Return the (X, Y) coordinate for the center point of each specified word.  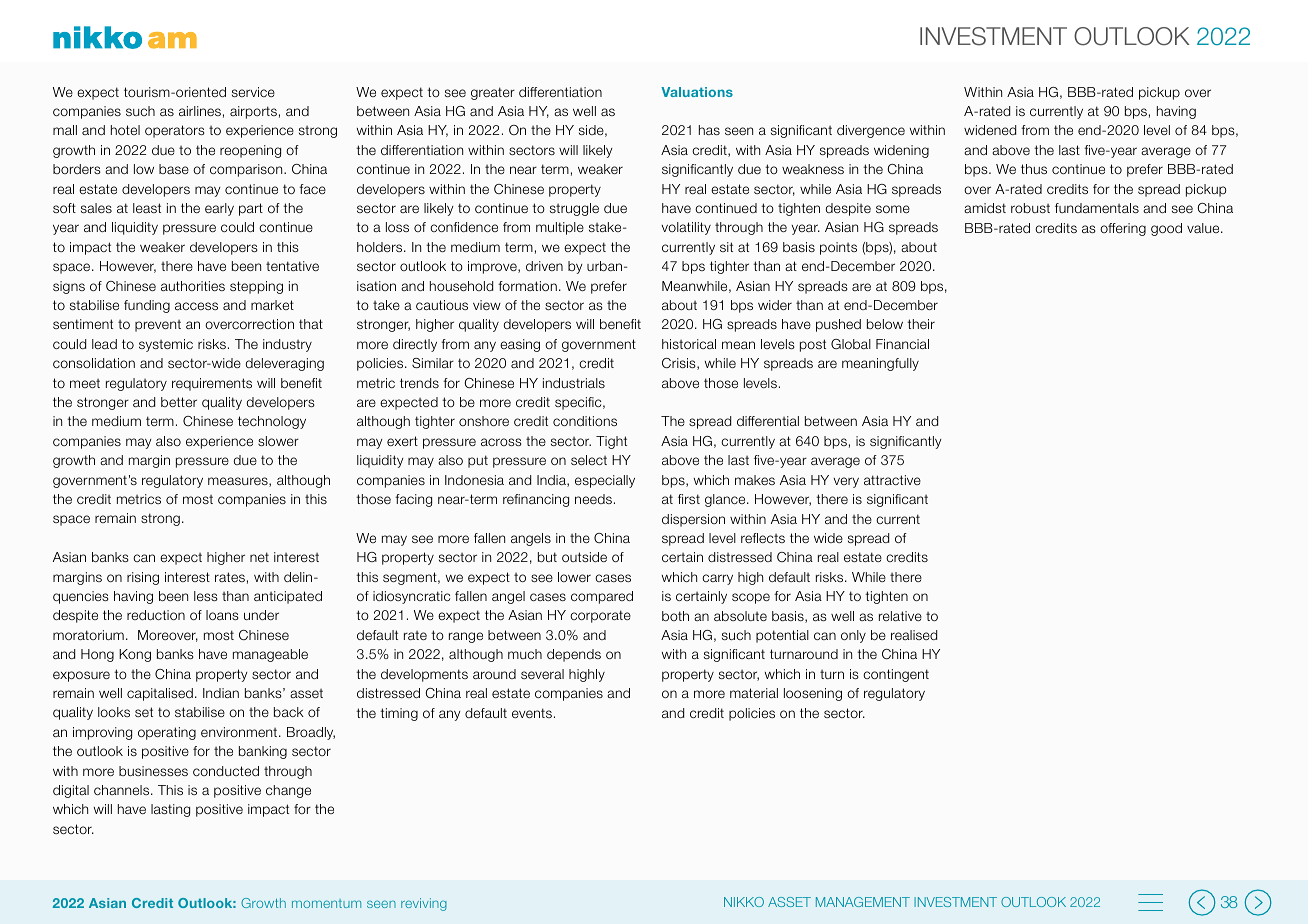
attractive (892, 480)
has (709, 130)
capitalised (160, 694)
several (542, 674)
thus (1034, 169)
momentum (326, 903)
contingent (896, 675)
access (196, 306)
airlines (200, 111)
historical (689, 344)
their (921, 324)
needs (593, 499)
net (259, 557)
